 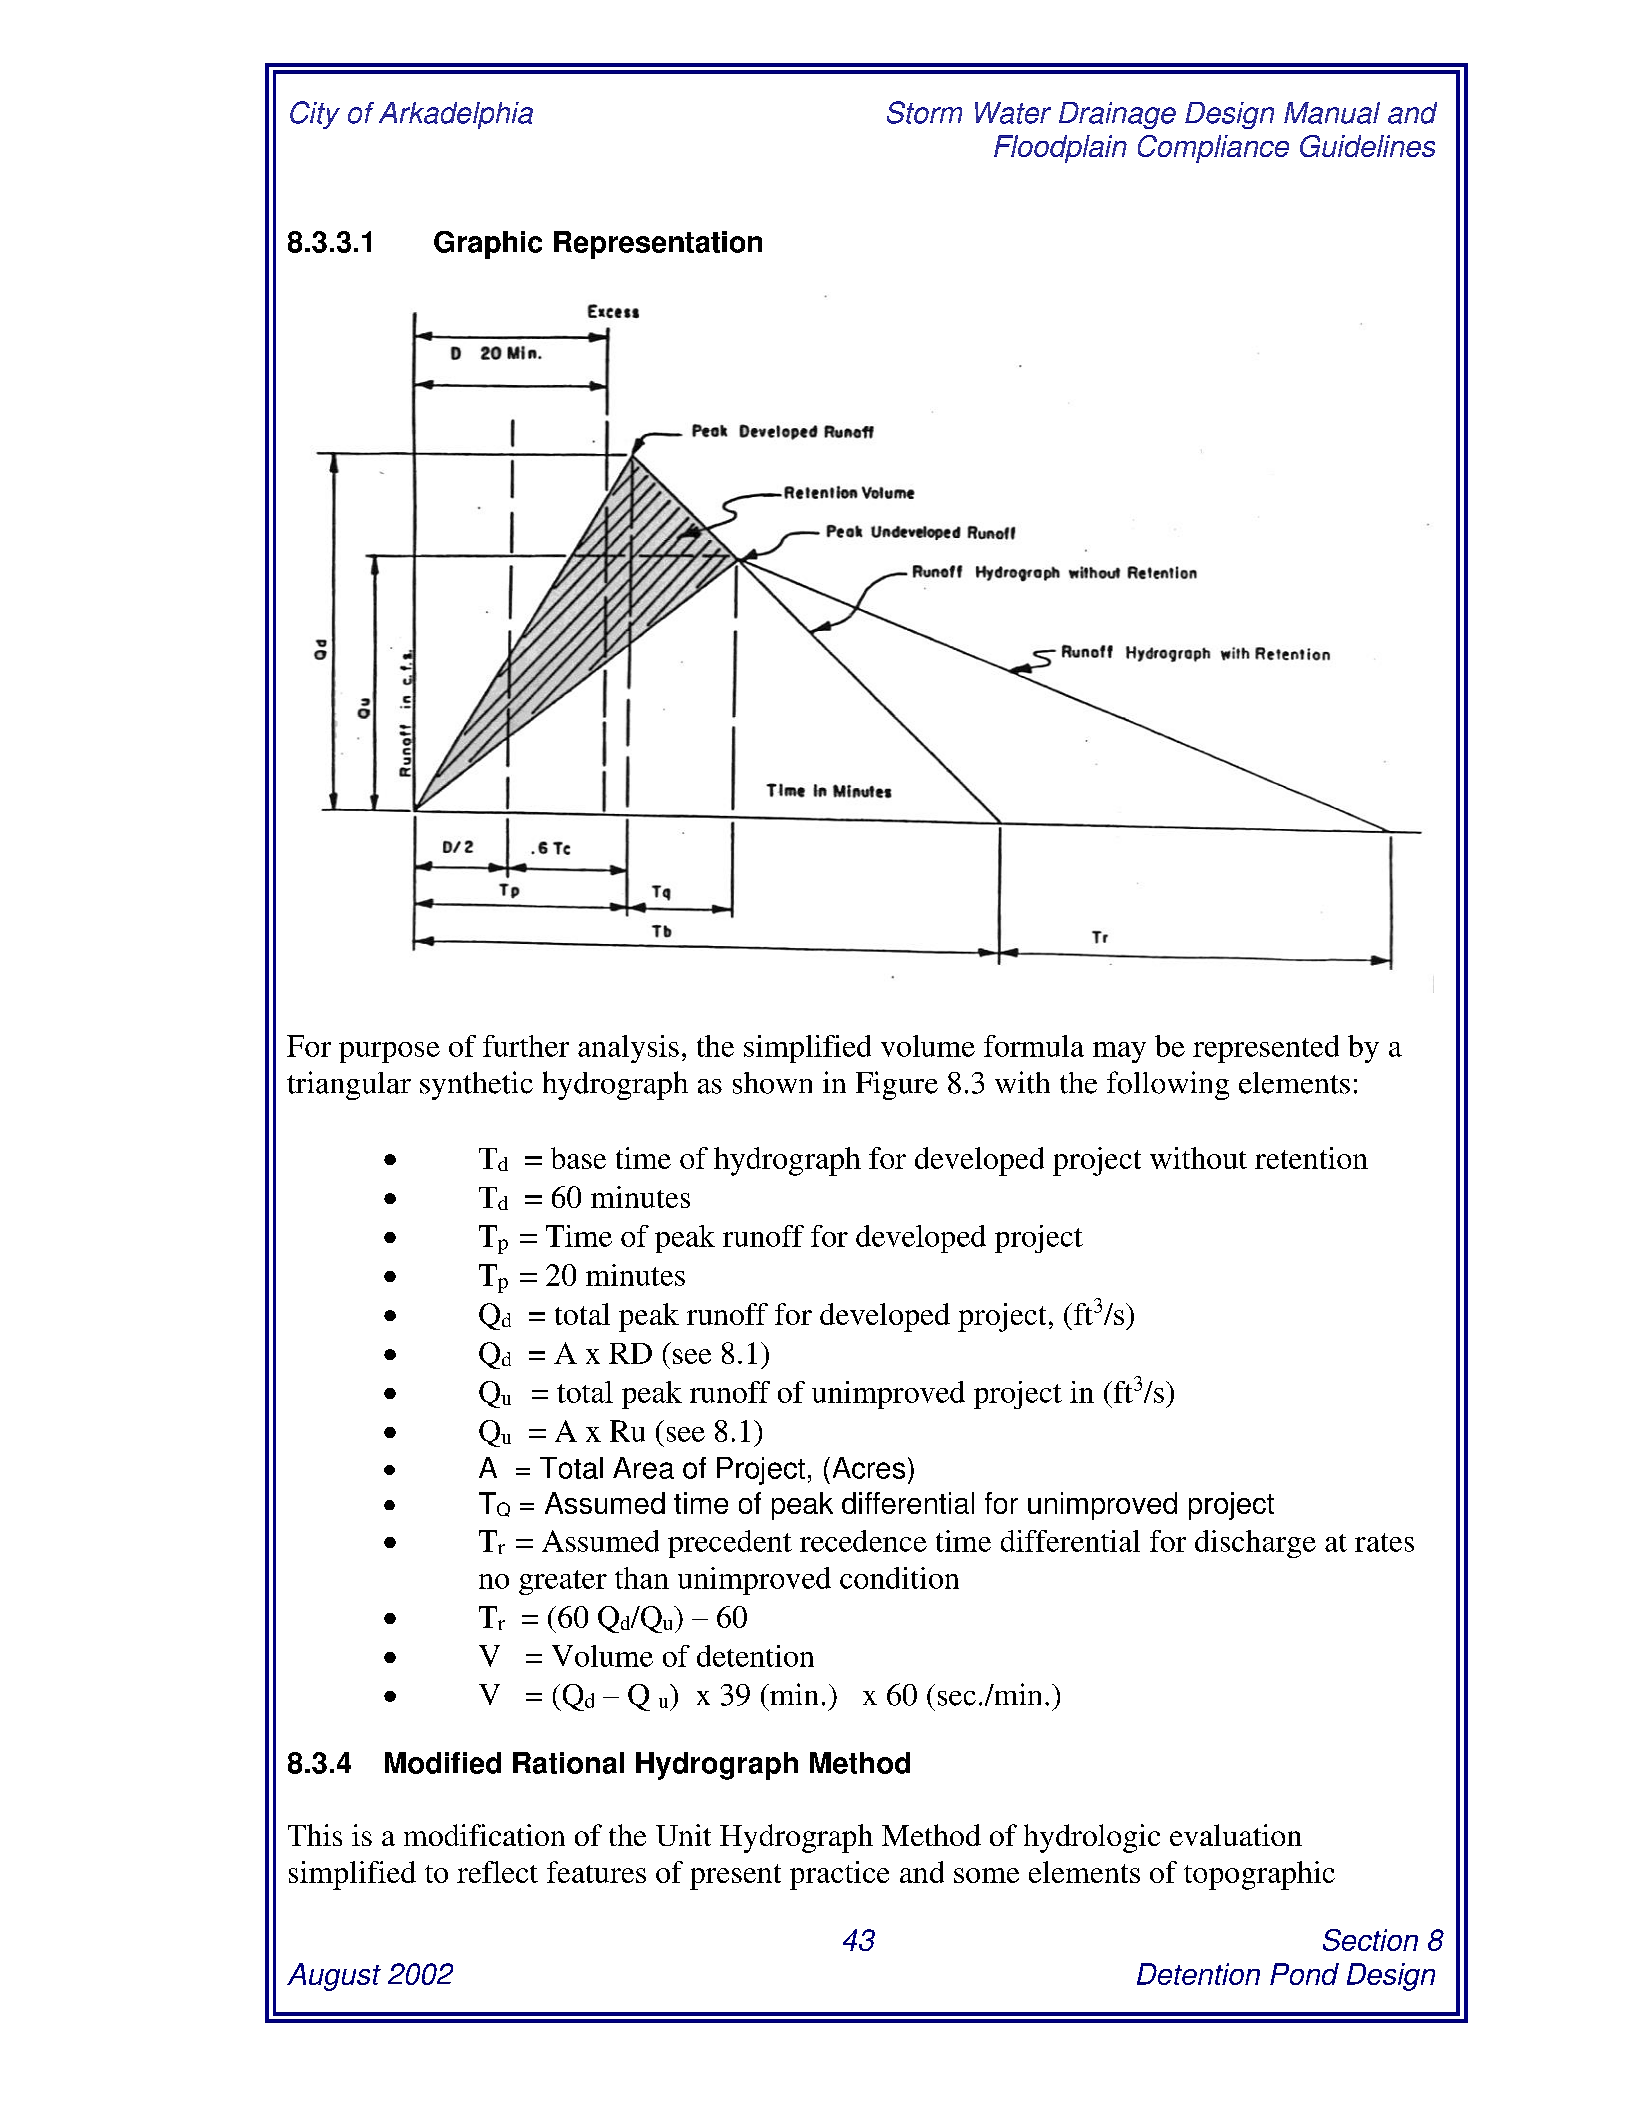 What do you see at coordinates (897, 1085) in the screenshot?
I see `Figure` at bounding box center [897, 1085].
